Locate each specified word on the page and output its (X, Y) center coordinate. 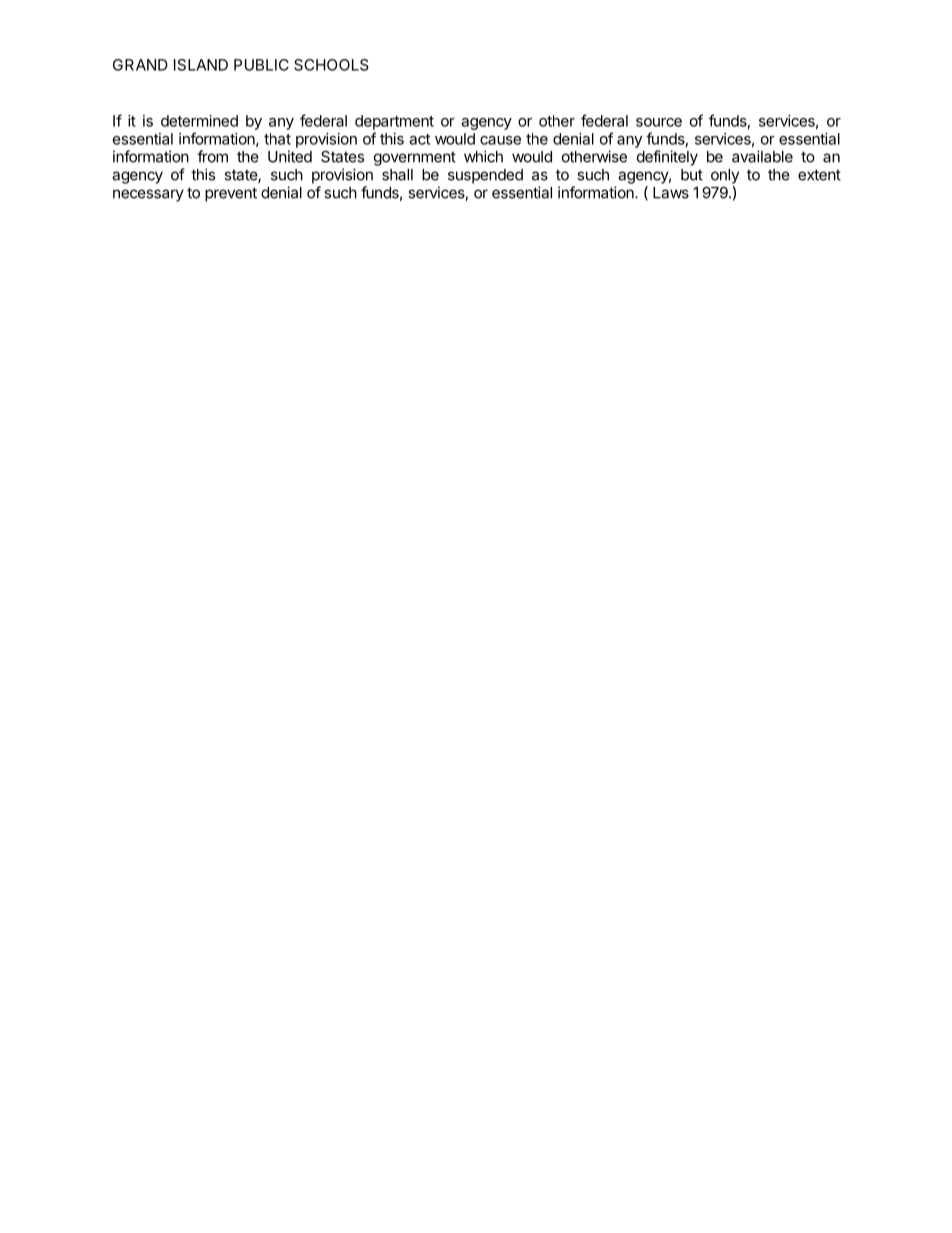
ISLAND (201, 65)
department (394, 122)
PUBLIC (261, 65)
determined (199, 121)
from (212, 156)
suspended (485, 176)
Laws (671, 193)
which (483, 156)
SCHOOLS (331, 65)
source (659, 122)
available (762, 156)
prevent (231, 194)
